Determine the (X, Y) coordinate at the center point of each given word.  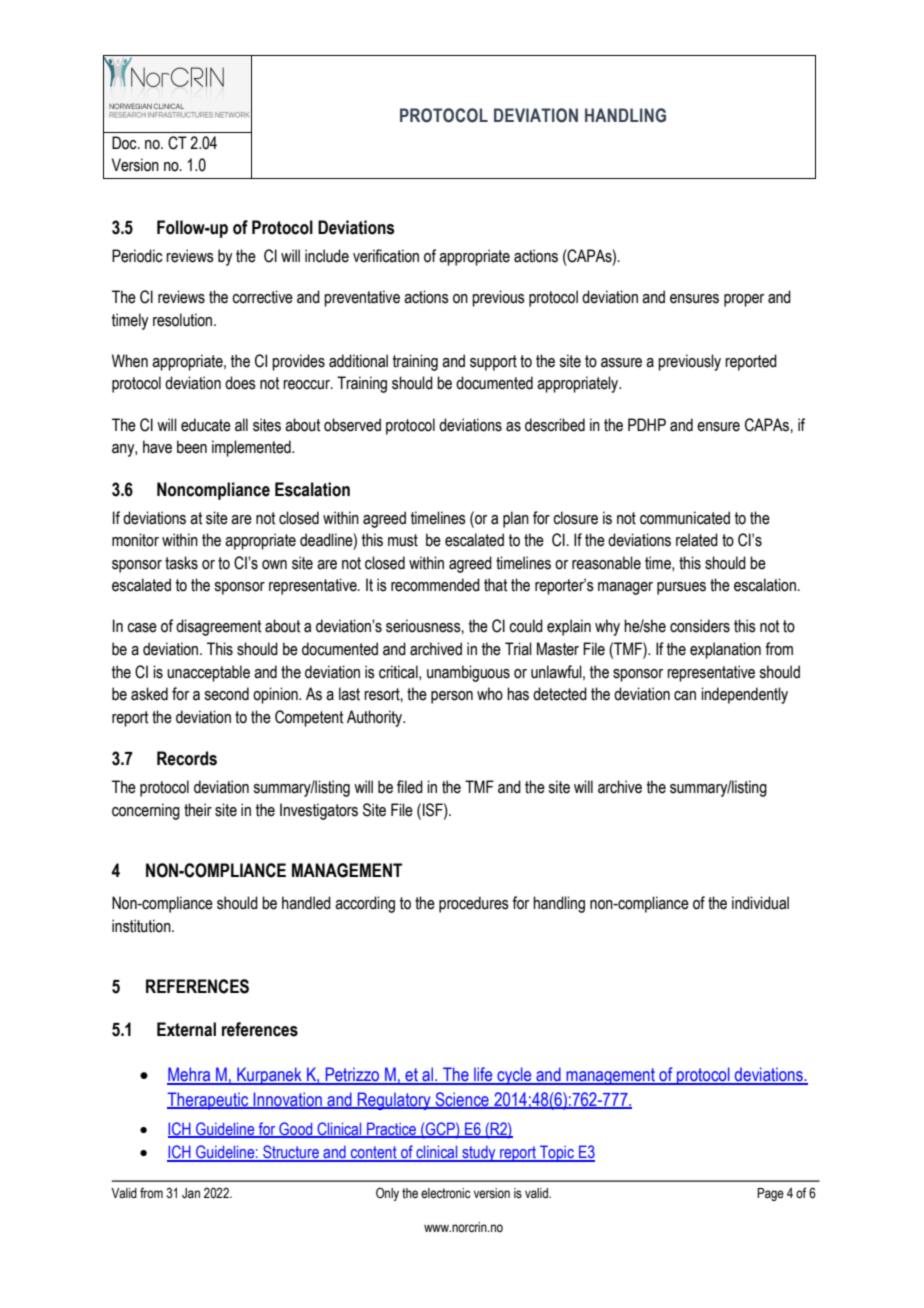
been (192, 447)
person (452, 697)
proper (744, 300)
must (403, 540)
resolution (184, 320)
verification (386, 256)
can (685, 696)
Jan (191, 1193)
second (226, 694)
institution (142, 926)
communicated (685, 518)
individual (760, 903)
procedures (474, 904)
